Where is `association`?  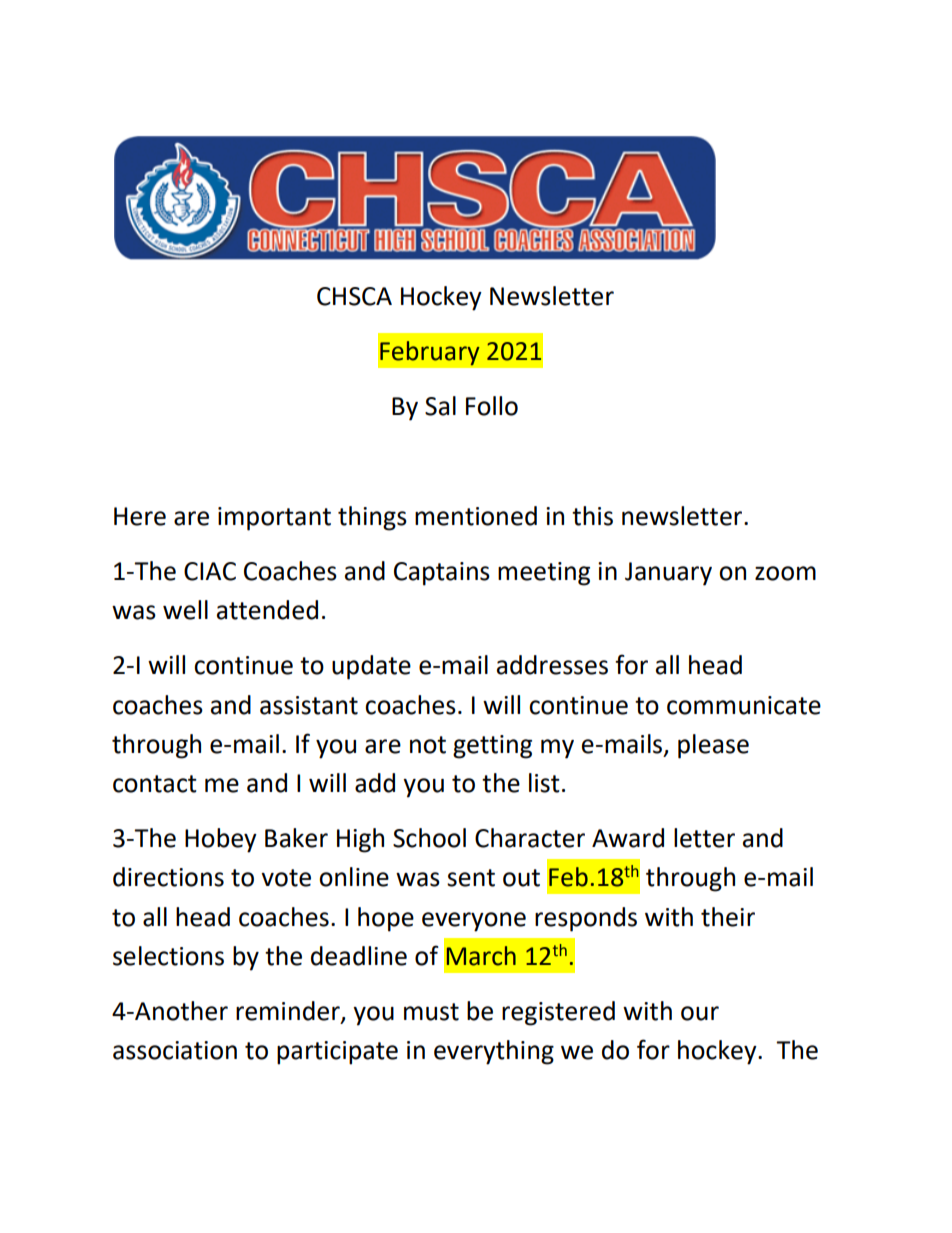
association is located at coordinates (175, 1050).
